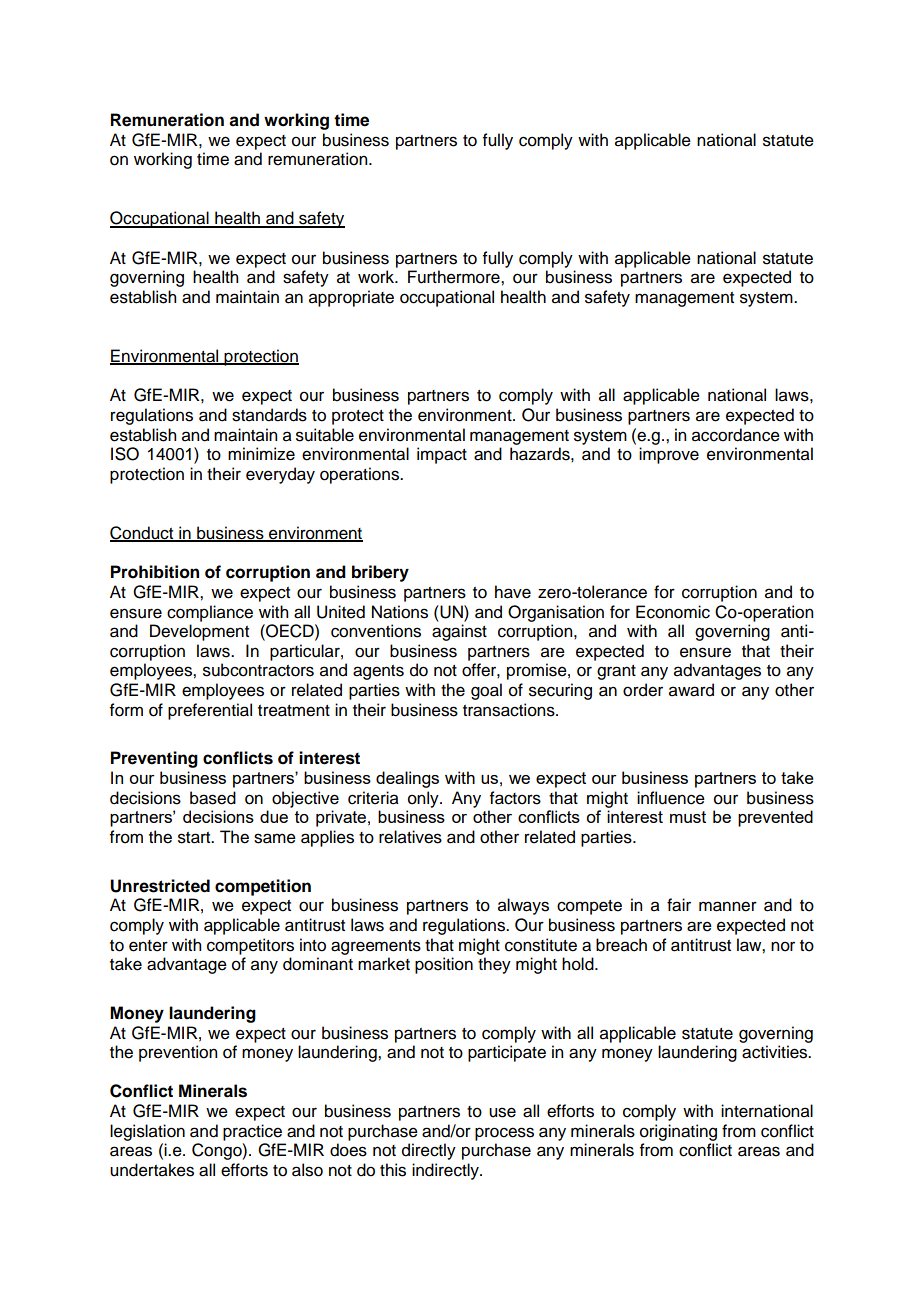  Describe the element at coordinates (459, 632) in the image. I see `against` at that location.
